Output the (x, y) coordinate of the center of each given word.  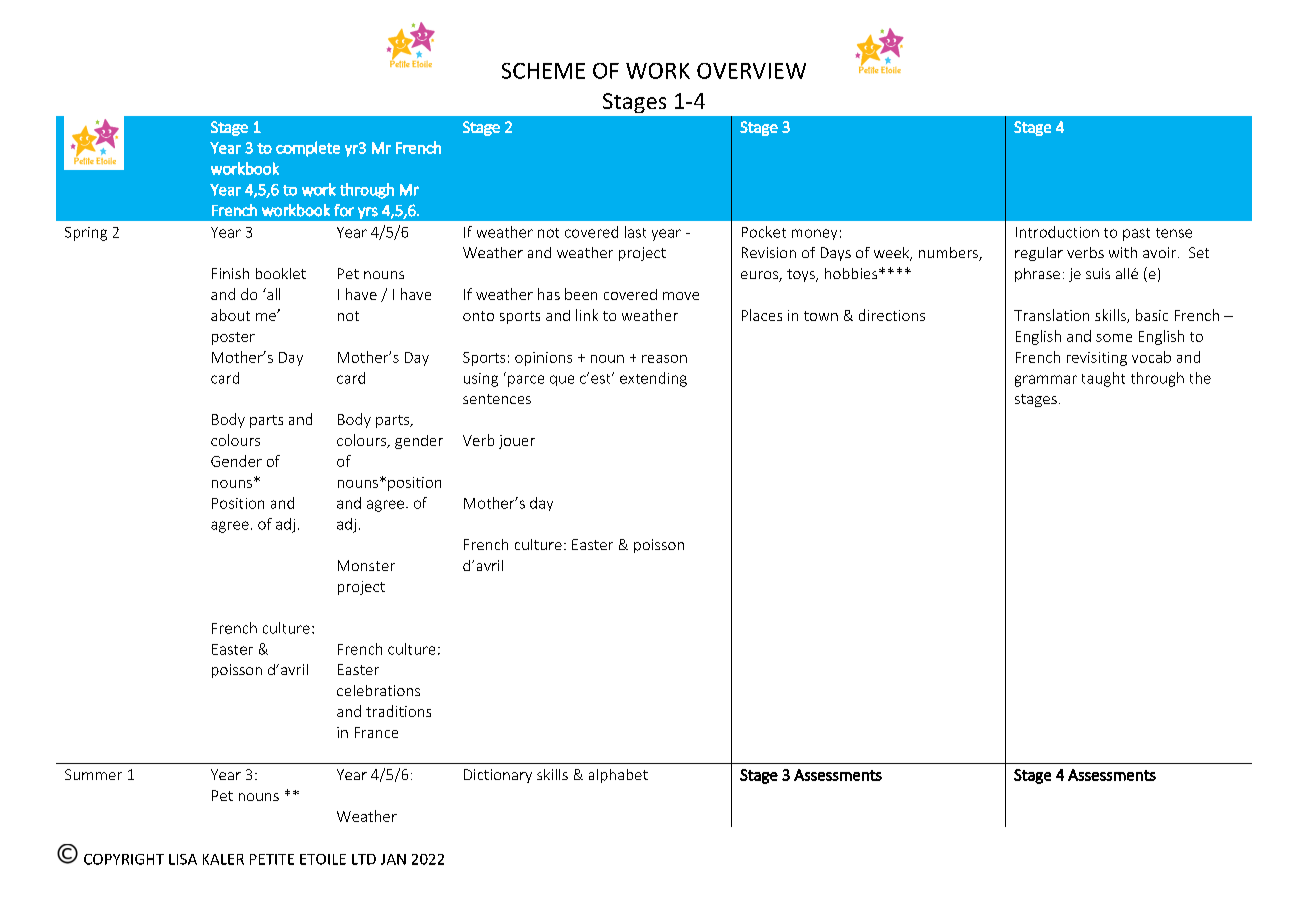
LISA (183, 859)
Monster (366, 565)
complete (308, 149)
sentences (497, 399)
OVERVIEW (751, 71)
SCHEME (543, 71)
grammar (1046, 381)
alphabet (618, 776)
